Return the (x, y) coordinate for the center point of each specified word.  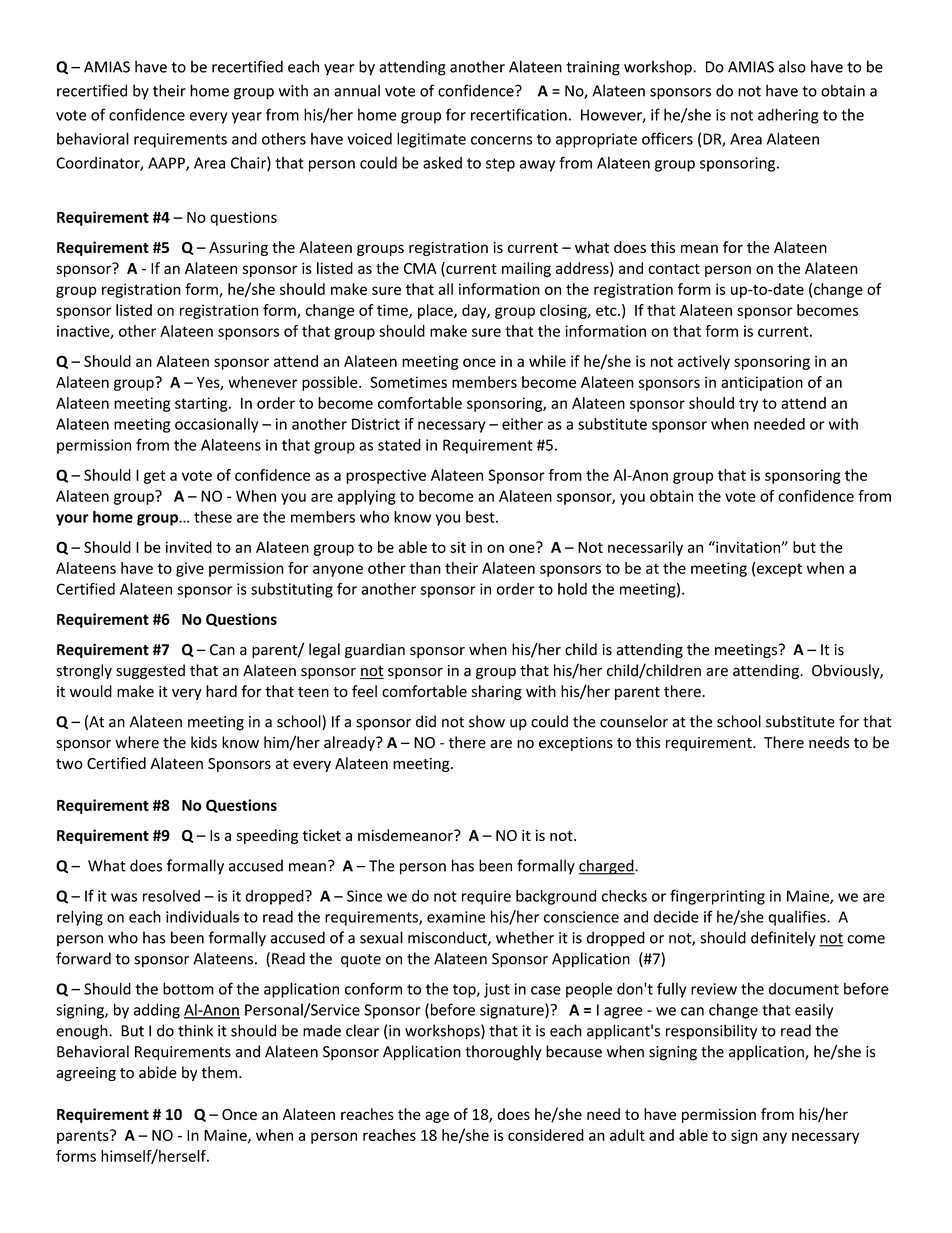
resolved (171, 896)
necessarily (645, 548)
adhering (788, 116)
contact (674, 269)
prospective (386, 476)
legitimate (431, 140)
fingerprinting (717, 897)
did (426, 721)
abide (158, 1072)
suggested (150, 671)
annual (357, 90)
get (155, 477)
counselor (634, 721)
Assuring (238, 249)
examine (456, 917)
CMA (420, 268)
